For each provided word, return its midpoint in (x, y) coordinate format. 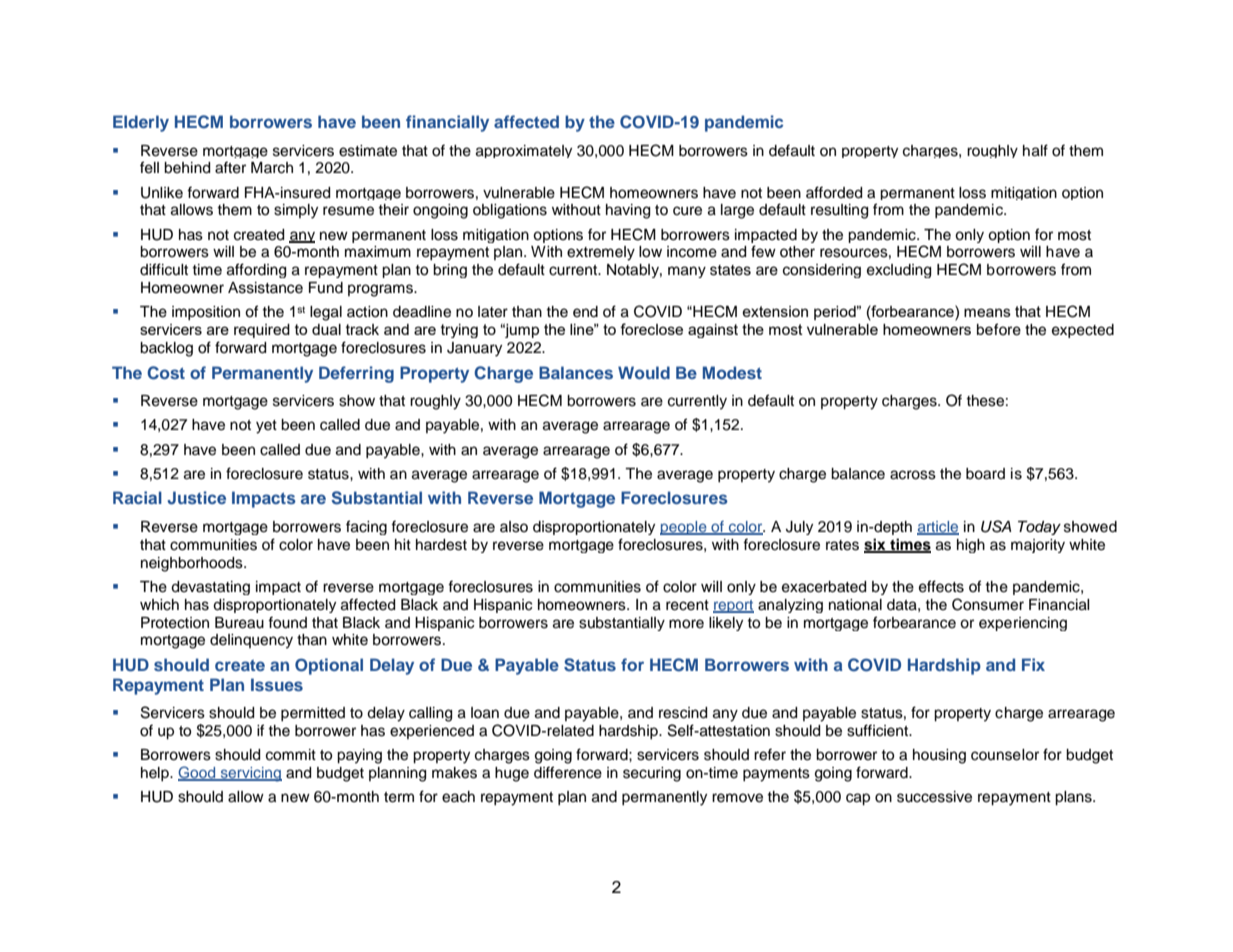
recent (687, 605)
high (971, 546)
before (999, 329)
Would (644, 372)
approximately (524, 151)
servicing (250, 774)
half (1035, 150)
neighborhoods (193, 564)
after (230, 167)
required (262, 331)
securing (652, 774)
